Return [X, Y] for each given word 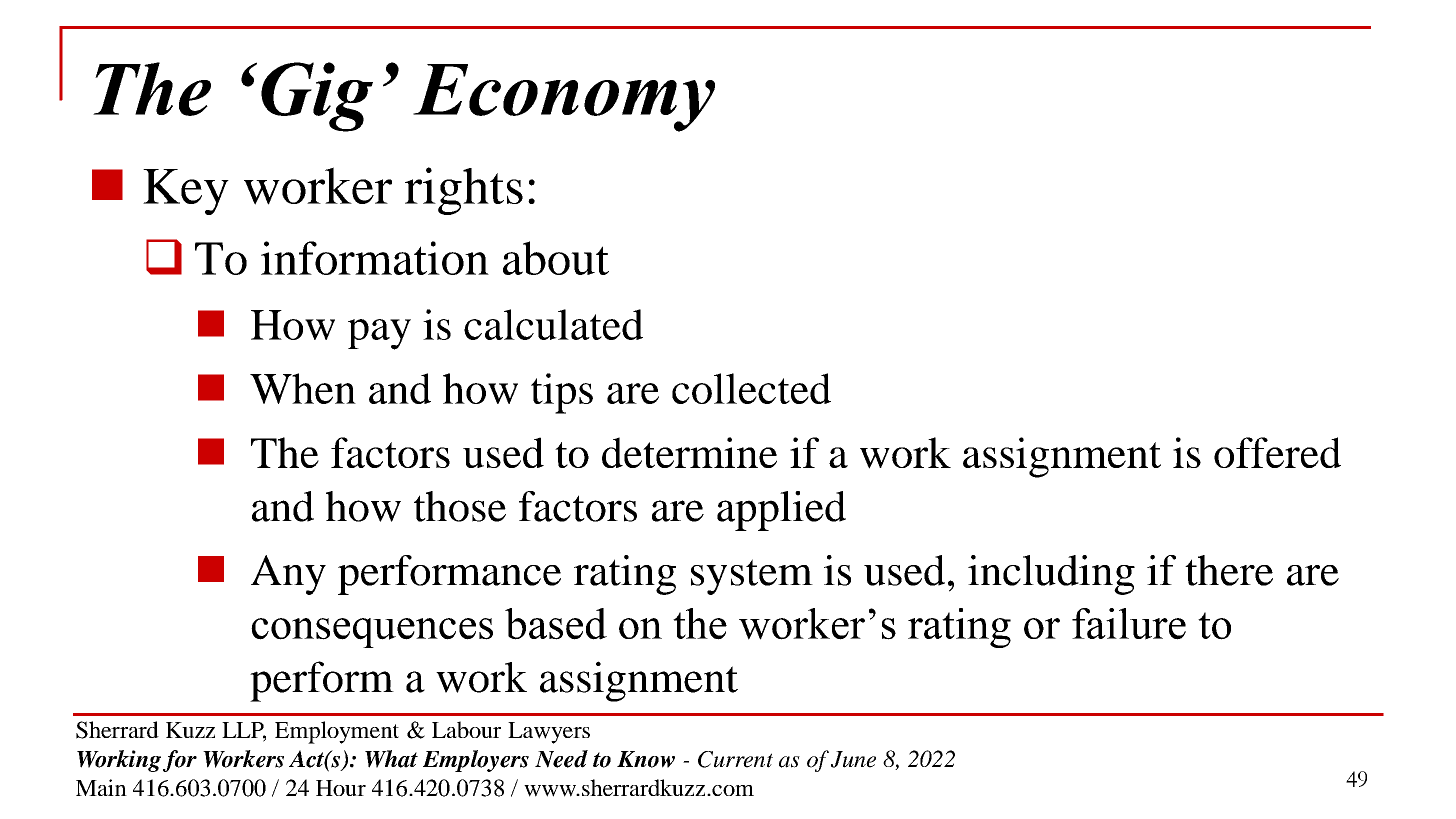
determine [689, 452]
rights [464, 191]
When [303, 388]
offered [1277, 452]
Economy [564, 98]
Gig [317, 97]
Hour [341, 788]
